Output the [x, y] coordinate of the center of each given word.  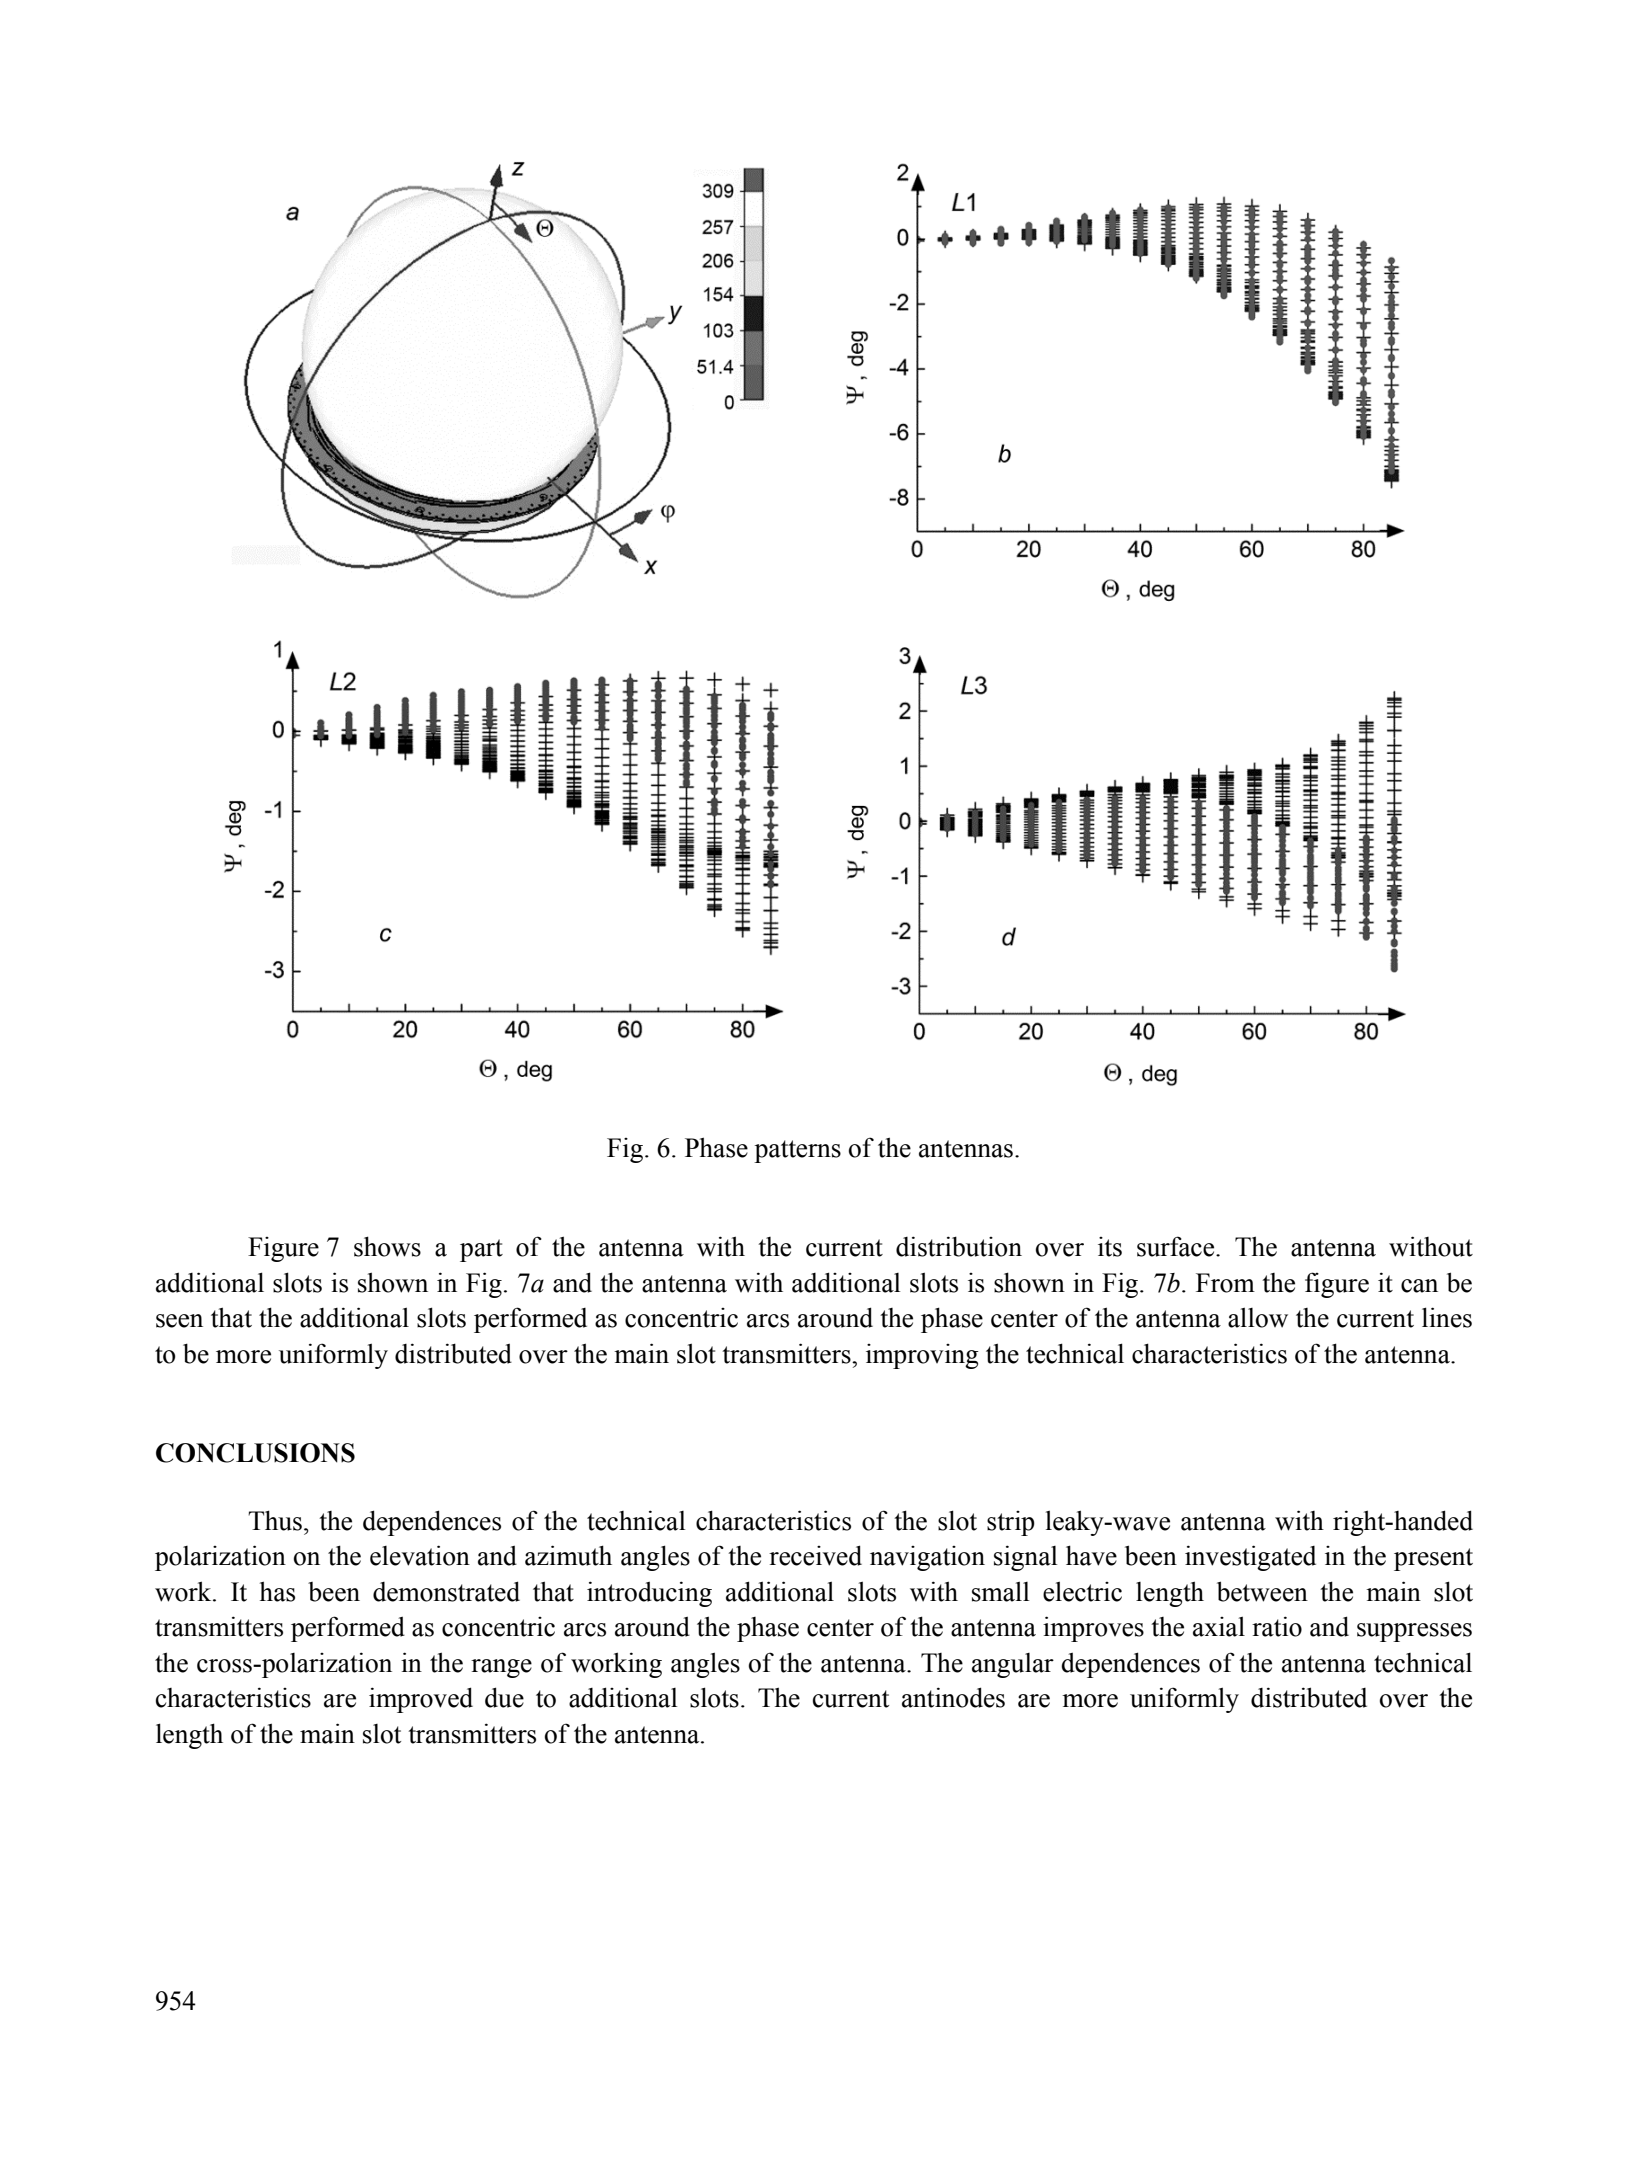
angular [1013, 1665]
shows [387, 1246]
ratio [1277, 1626]
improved [421, 1700]
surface [1177, 1246]
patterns [797, 1151]
